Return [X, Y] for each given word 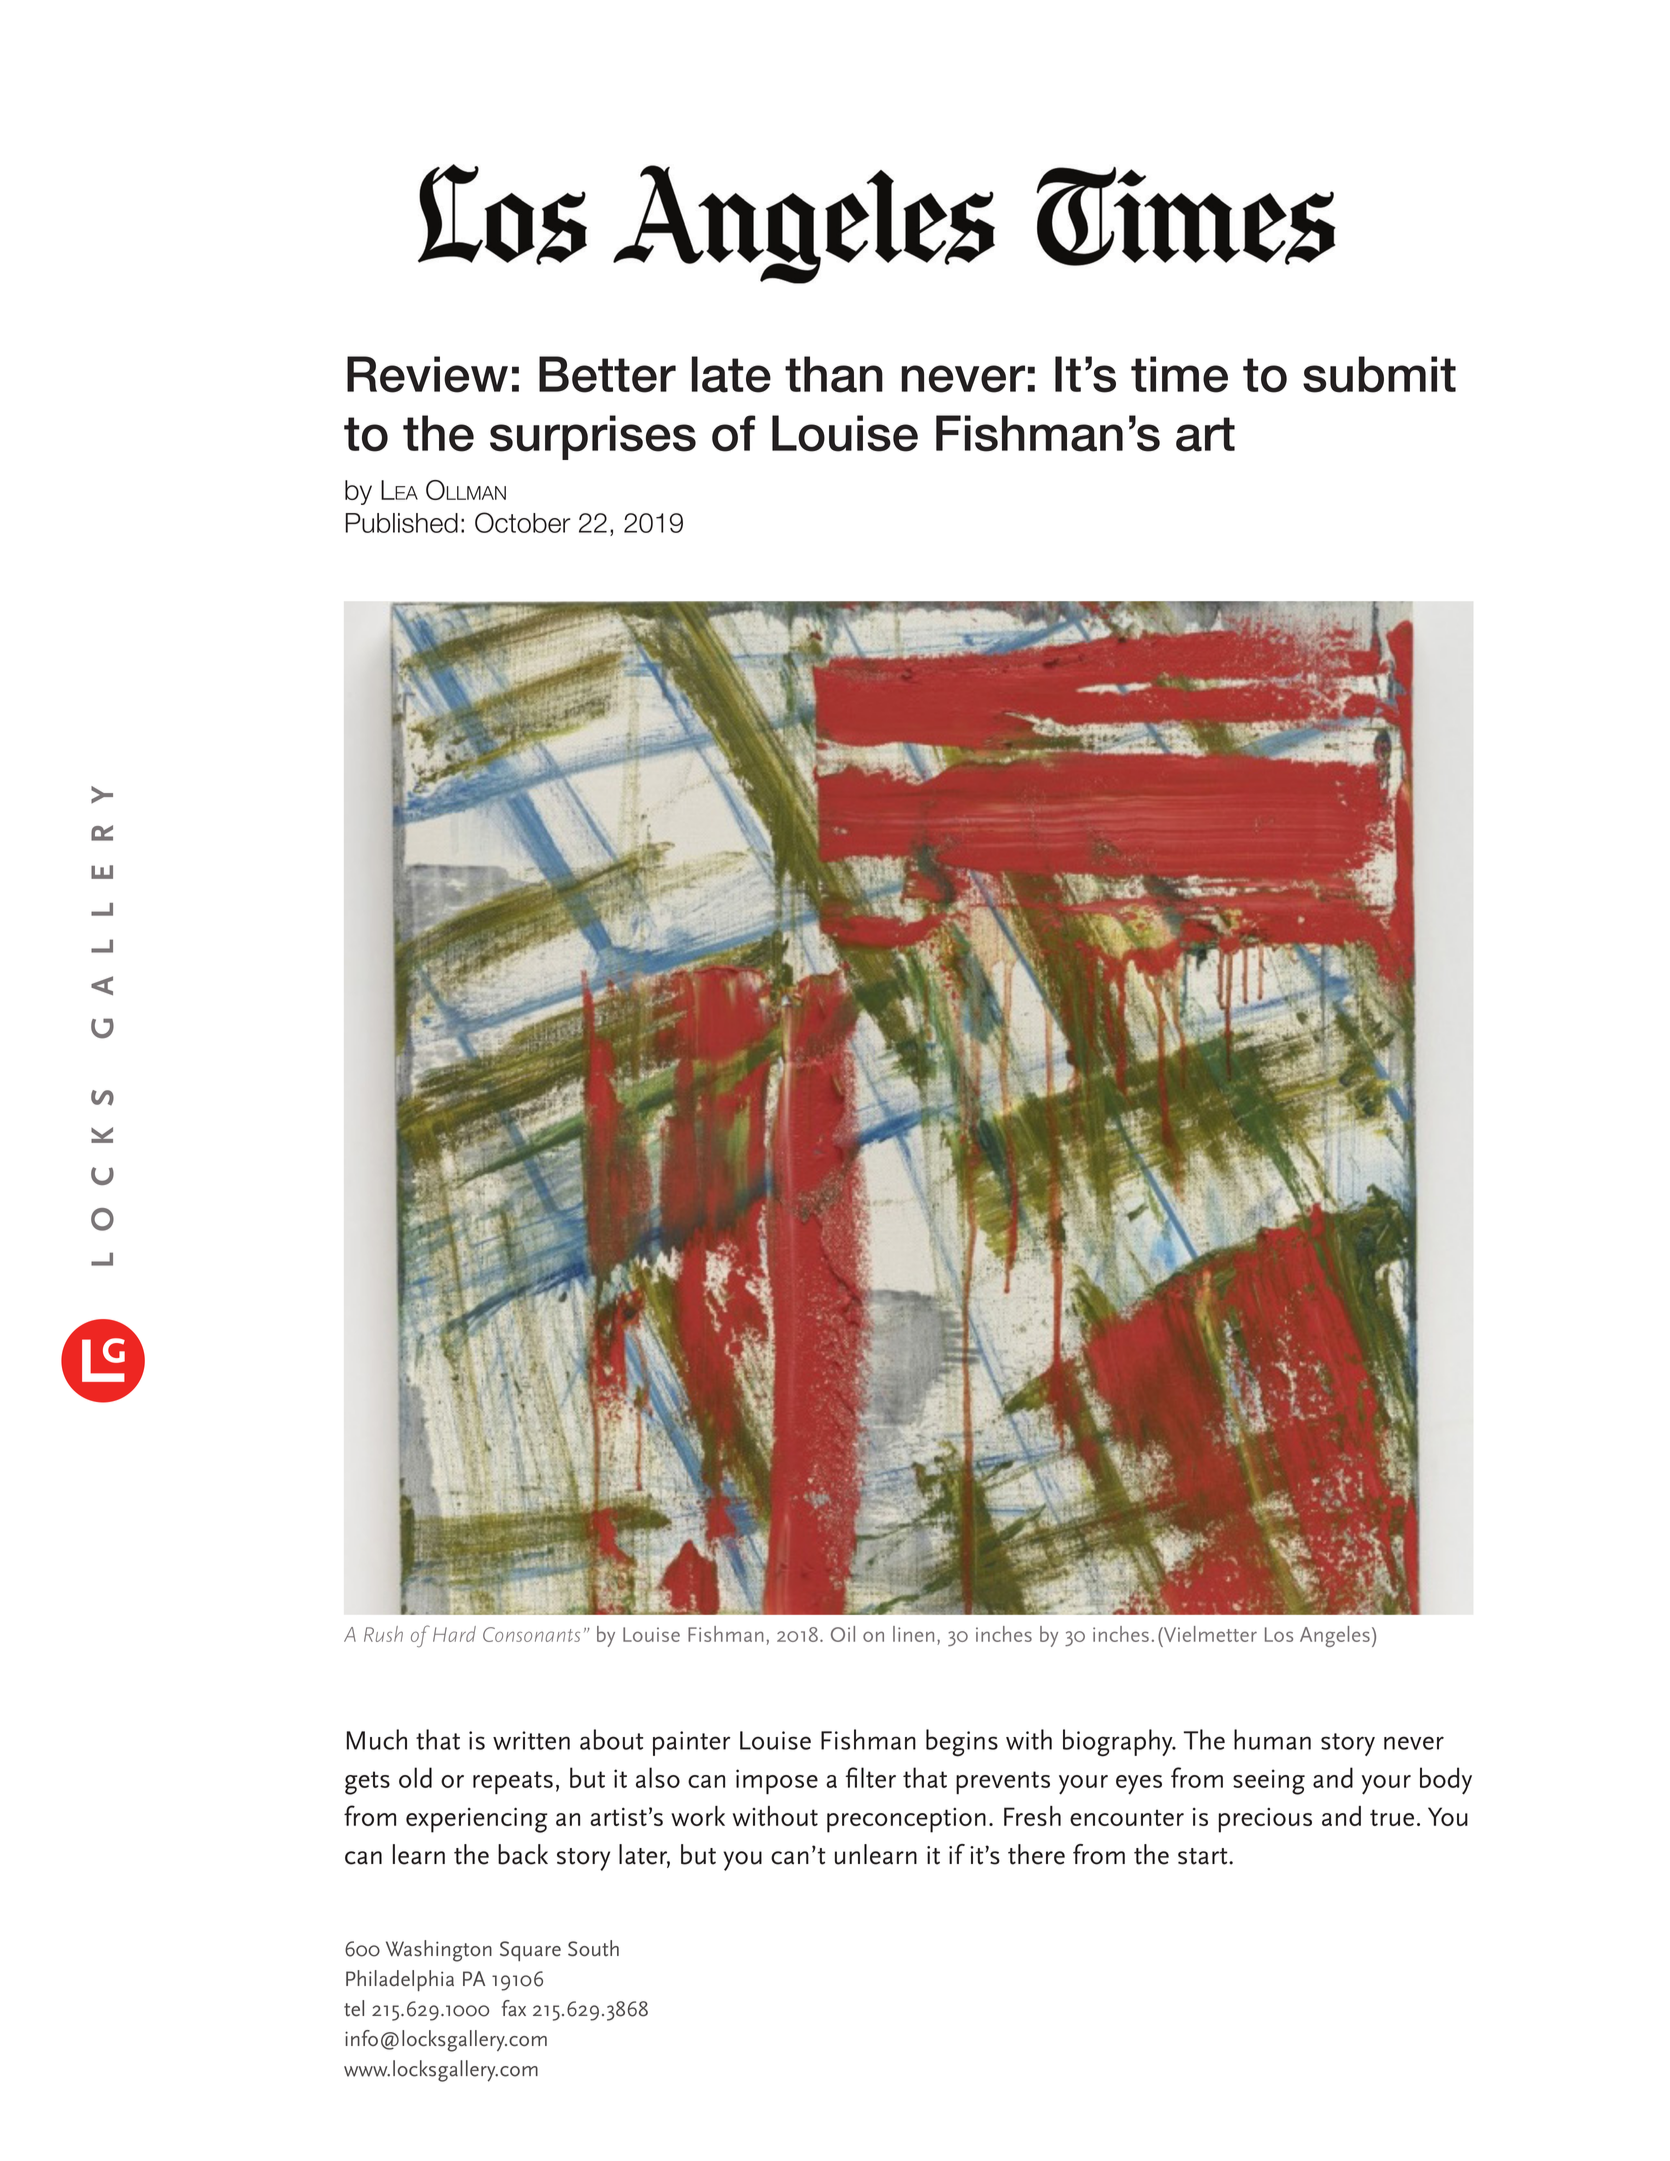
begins [962, 1743]
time [1179, 374]
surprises [593, 437]
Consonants [531, 1634]
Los [1279, 1634]
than [834, 374]
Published [402, 523]
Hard [454, 1634]
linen [913, 1634]
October [523, 522]
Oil [843, 1634]
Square [530, 1951]
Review [427, 374]
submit [1379, 374]
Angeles [1335, 1636]
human [1272, 1739]
